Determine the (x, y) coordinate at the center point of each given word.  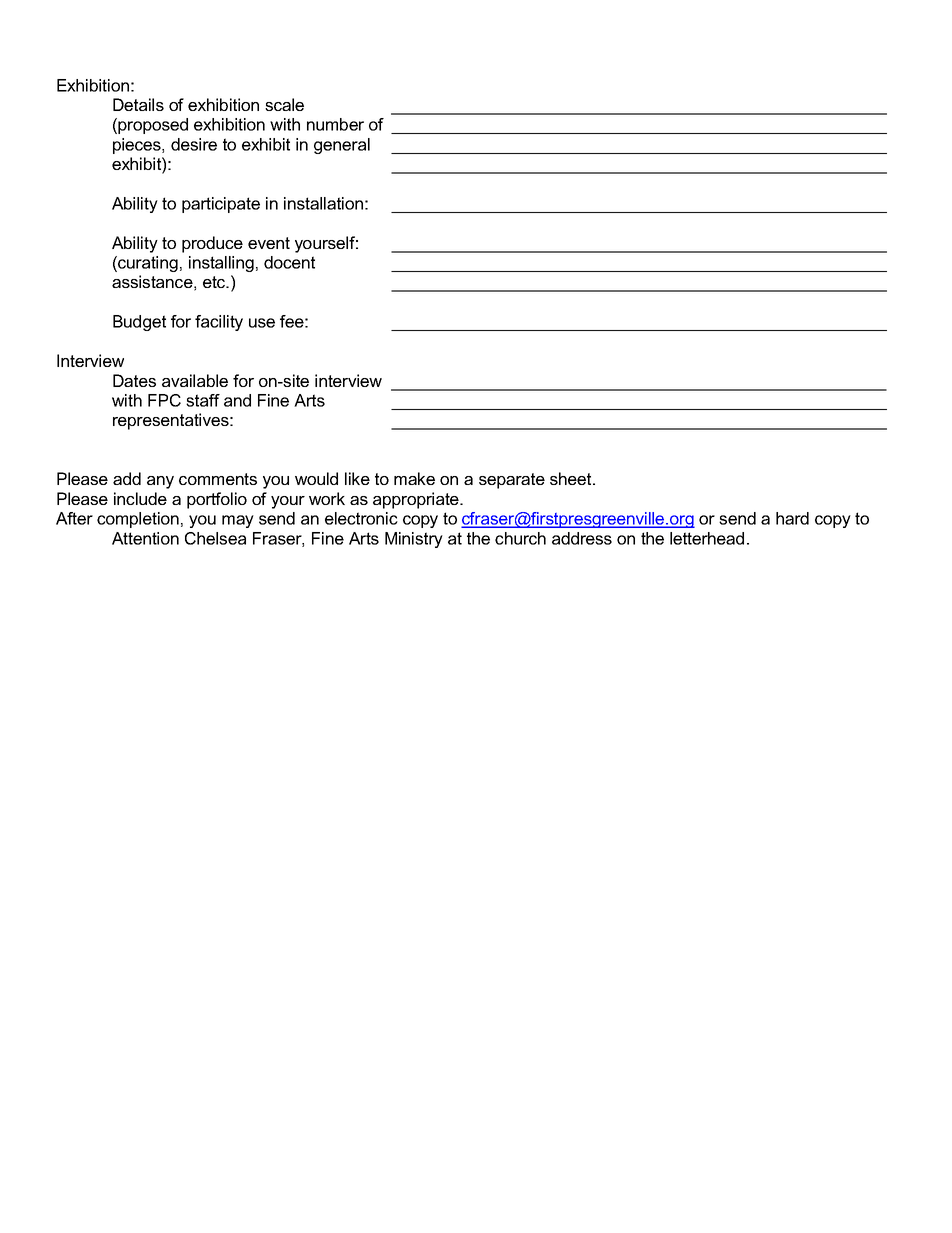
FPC (164, 400)
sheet (572, 478)
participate (221, 205)
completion (138, 520)
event (269, 243)
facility (219, 323)
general (342, 146)
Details (138, 104)
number (335, 124)
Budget (139, 323)
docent (289, 262)
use (262, 323)
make (414, 478)
